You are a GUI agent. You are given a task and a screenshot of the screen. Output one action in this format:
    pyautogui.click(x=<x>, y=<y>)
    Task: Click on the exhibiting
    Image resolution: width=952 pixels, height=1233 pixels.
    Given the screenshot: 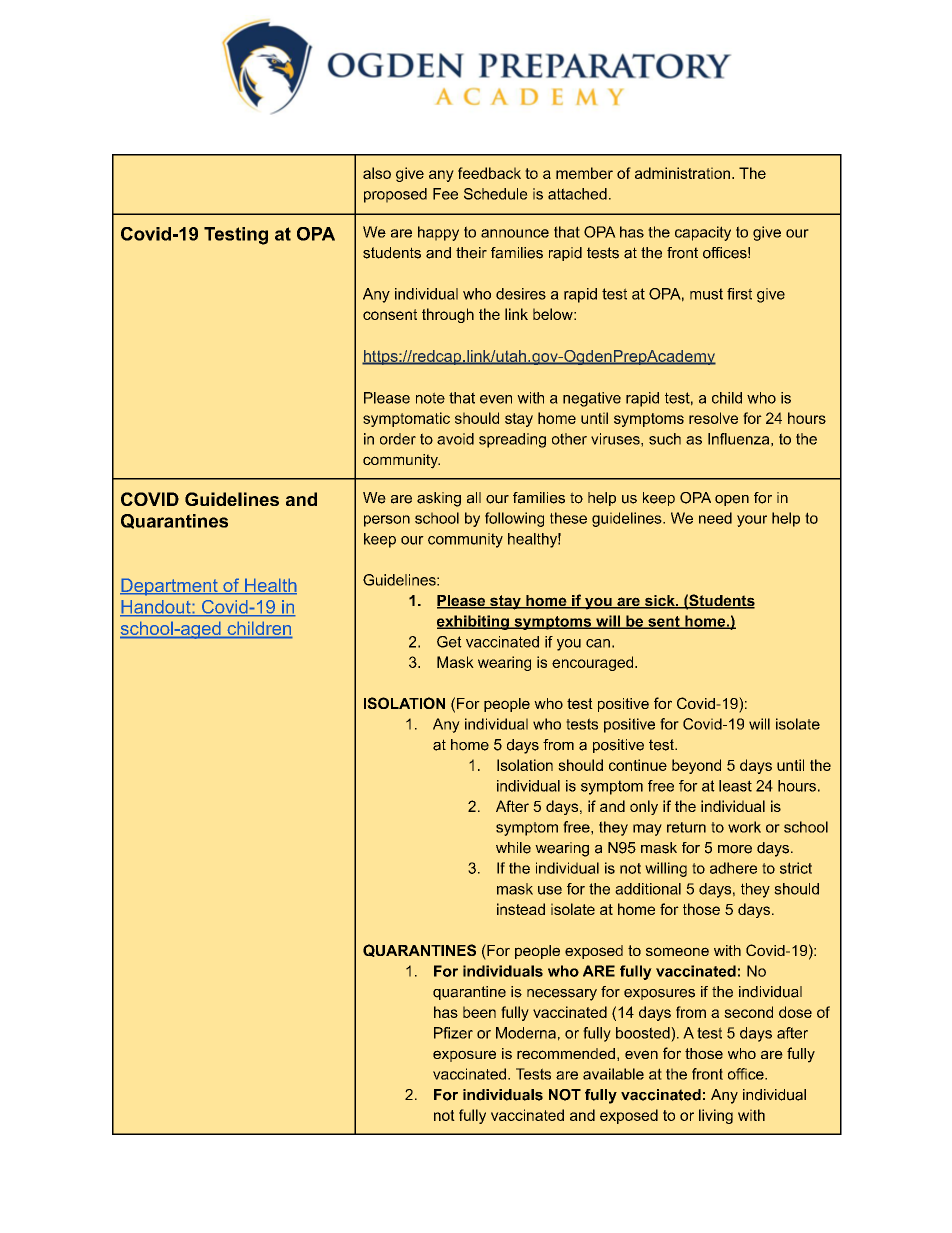 What is the action you would take?
    pyautogui.click(x=474, y=622)
